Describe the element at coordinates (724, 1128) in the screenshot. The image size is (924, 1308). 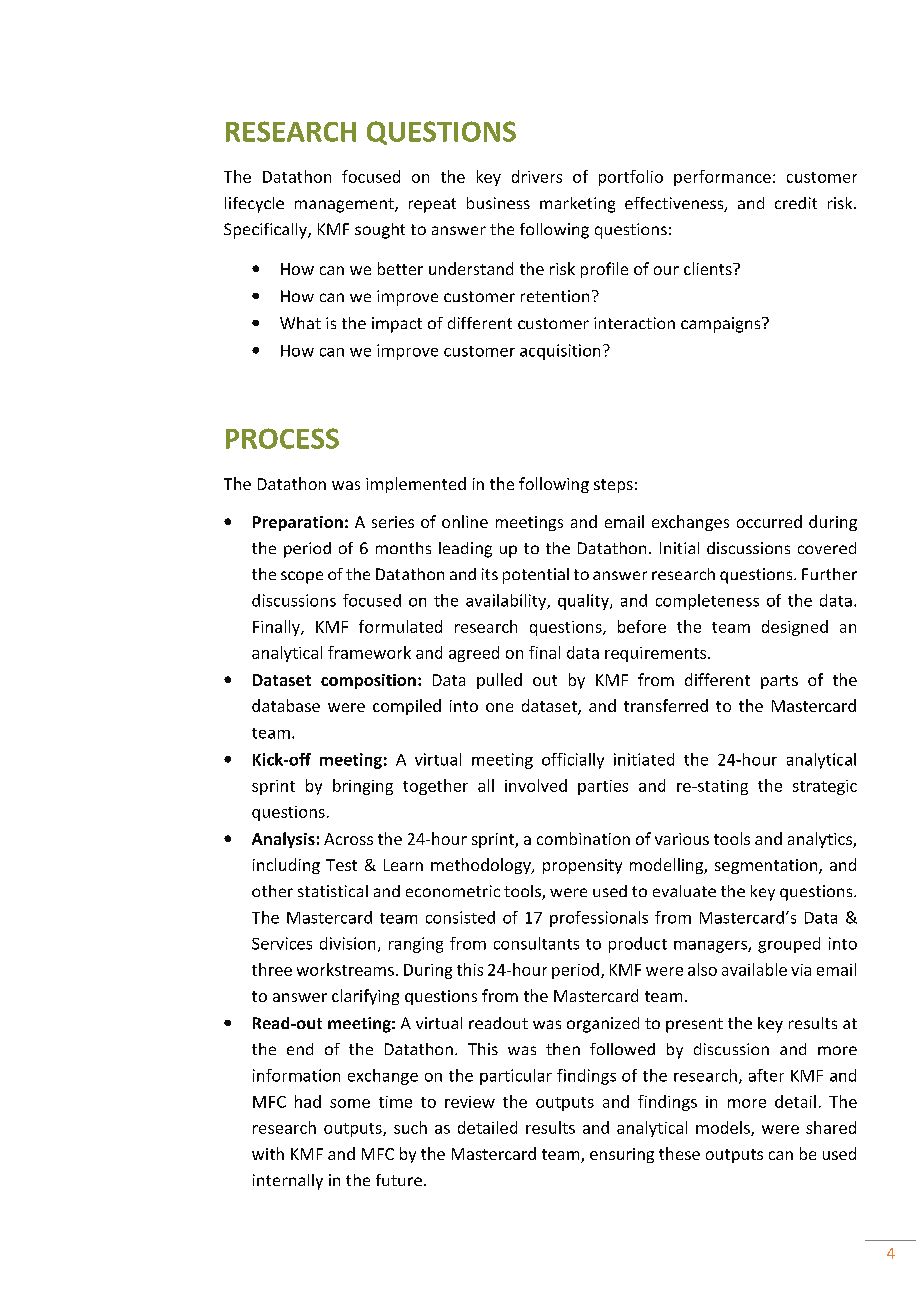
I see `models` at that location.
